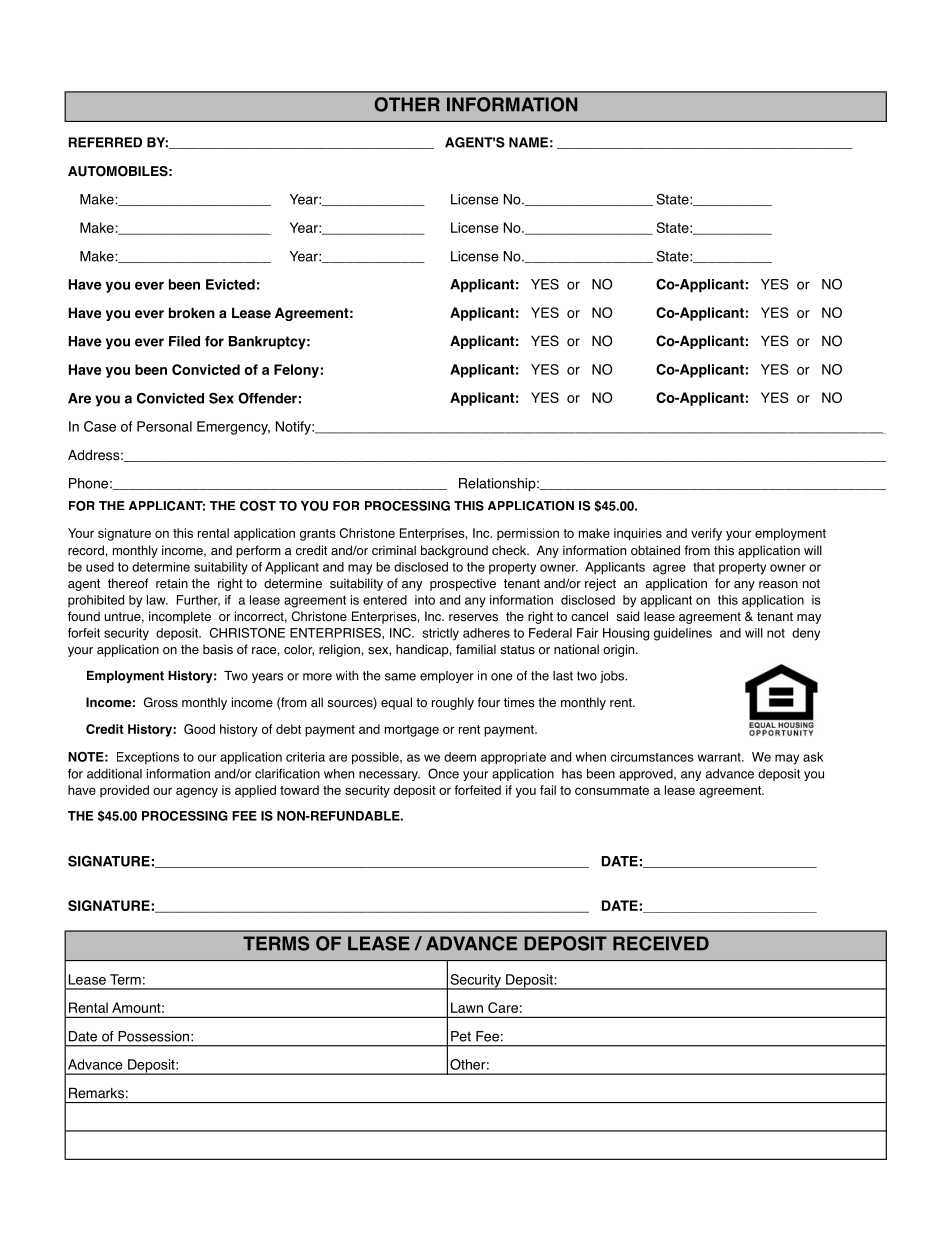  I want to click on warrant, so click(720, 757).
